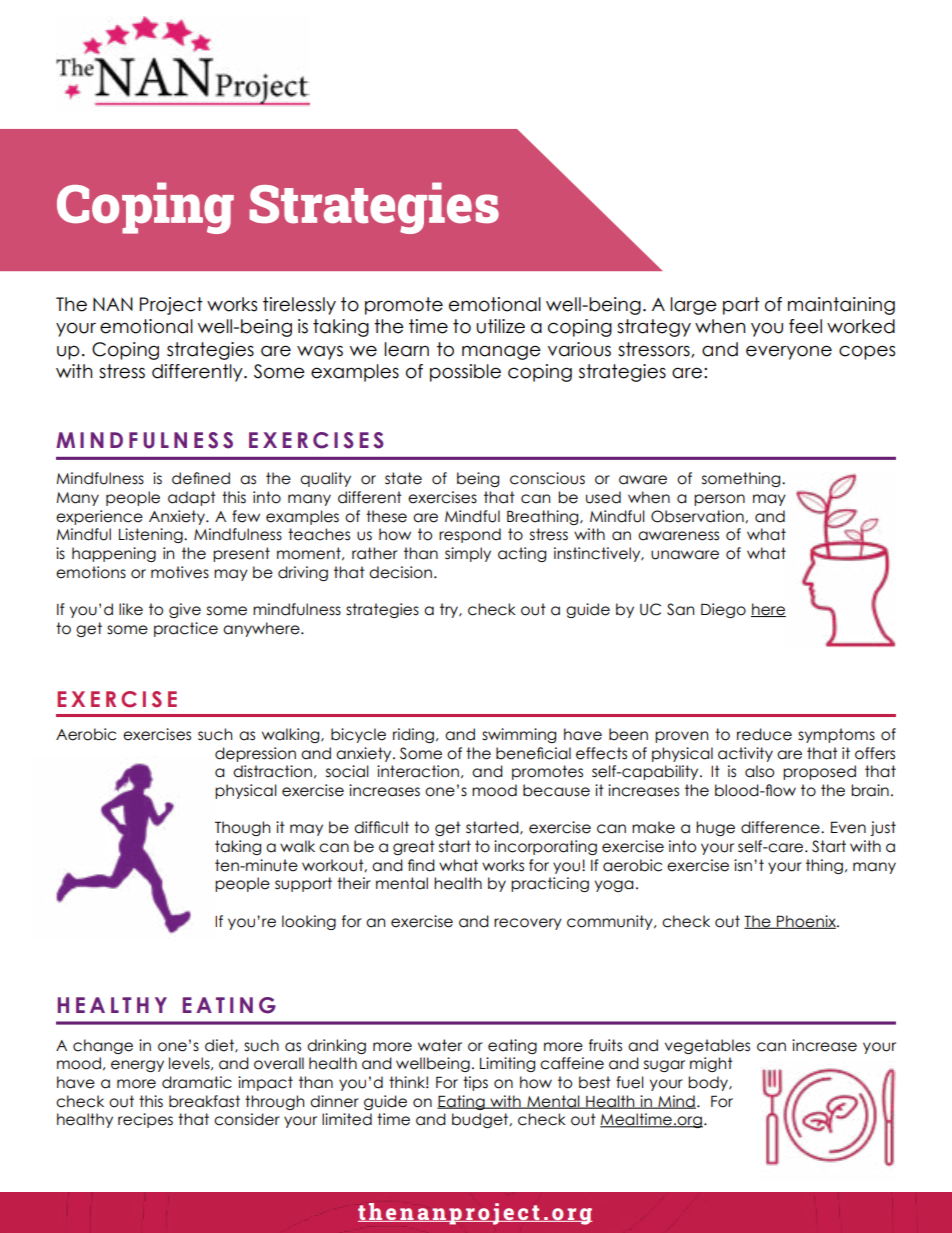  I want to click on breakfast, so click(204, 1101).
